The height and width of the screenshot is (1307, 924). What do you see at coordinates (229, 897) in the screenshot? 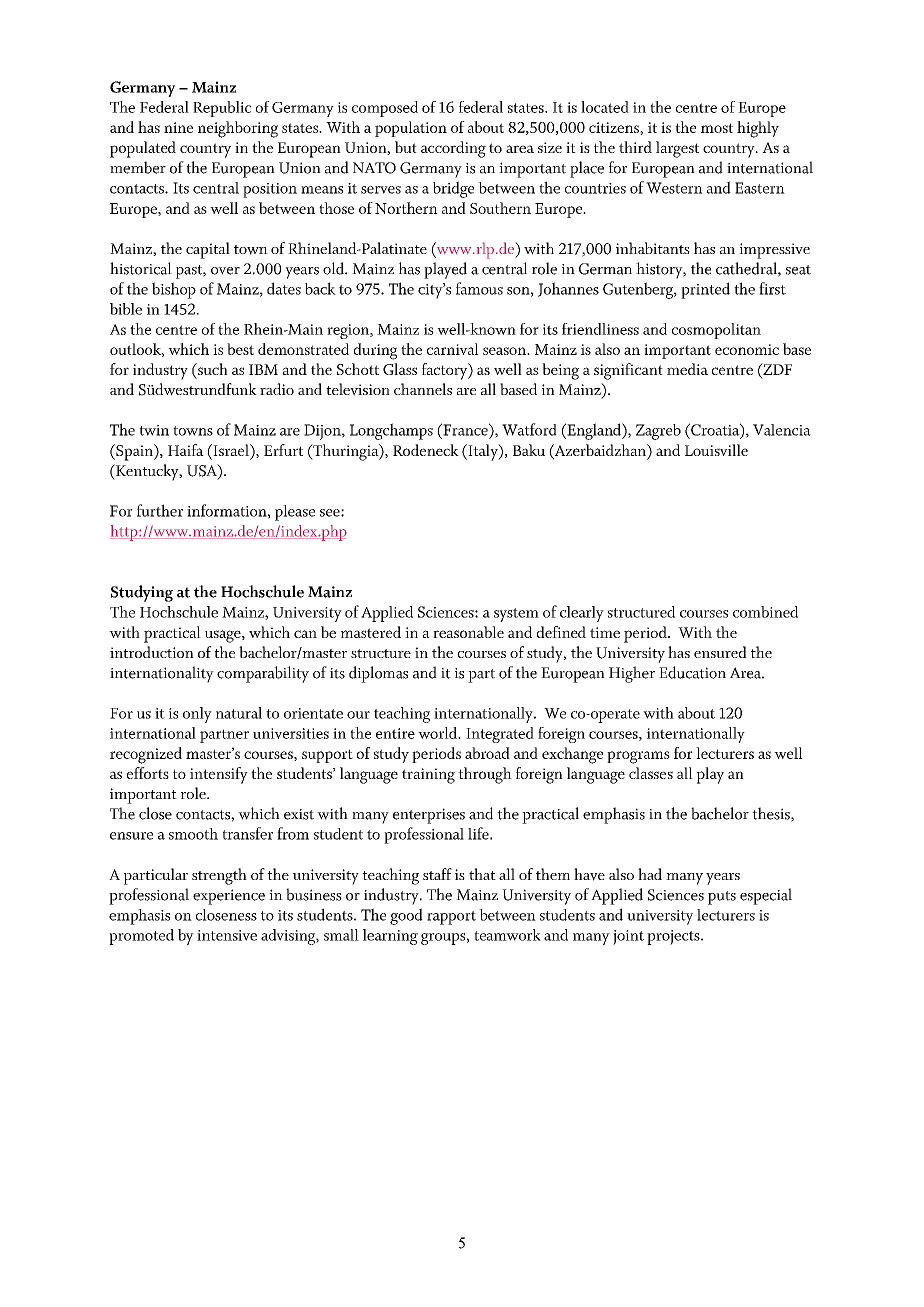
I see `experience` at bounding box center [229, 897].
